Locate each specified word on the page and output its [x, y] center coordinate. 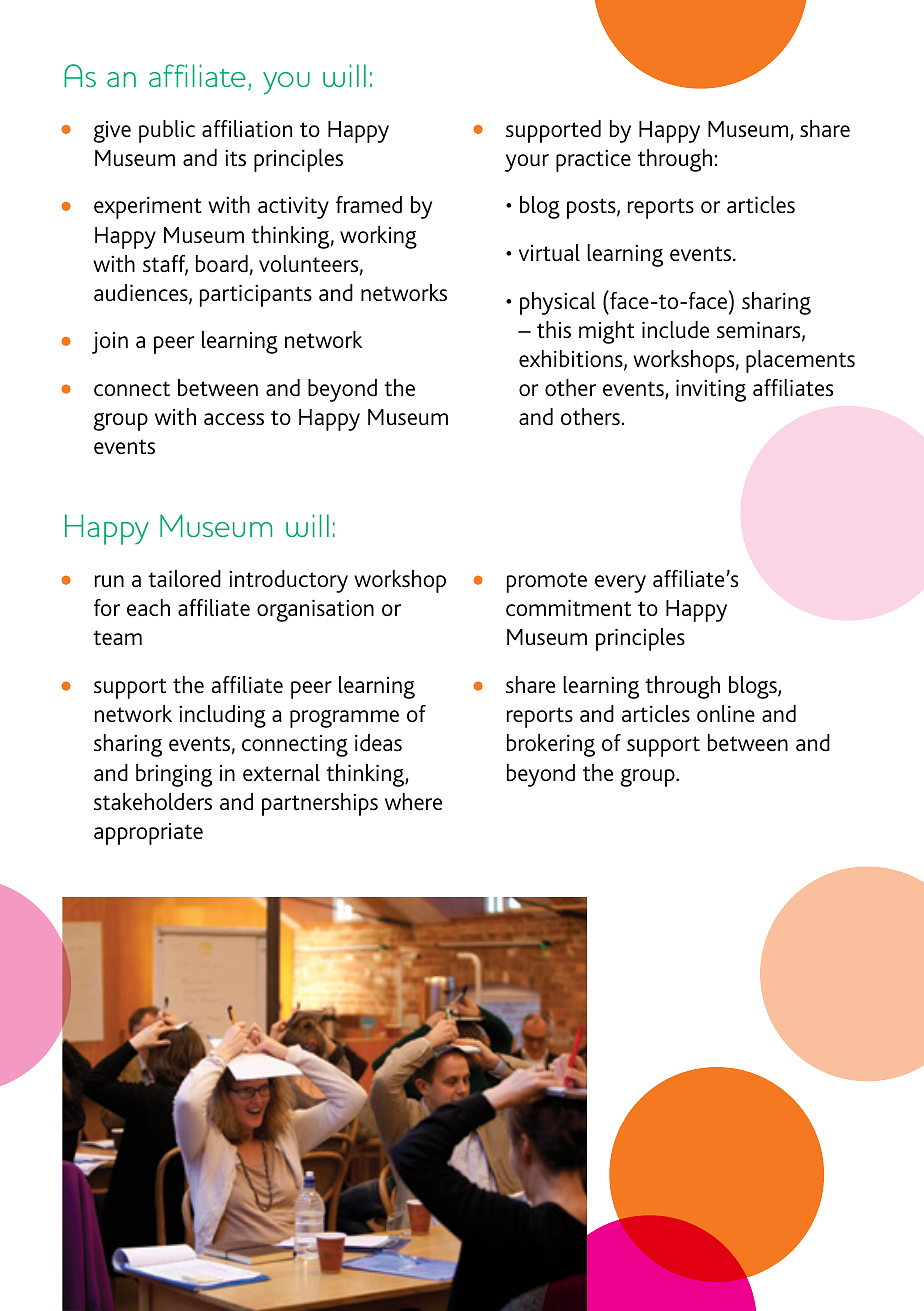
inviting [711, 390]
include [675, 330]
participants [256, 295]
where [413, 802]
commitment [568, 608]
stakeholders [153, 802]
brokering [551, 745]
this [554, 330]
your [527, 163]
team [117, 638]
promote [547, 582]
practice [593, 161]
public [167, 131]
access [234, 419]
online [726, 714]
